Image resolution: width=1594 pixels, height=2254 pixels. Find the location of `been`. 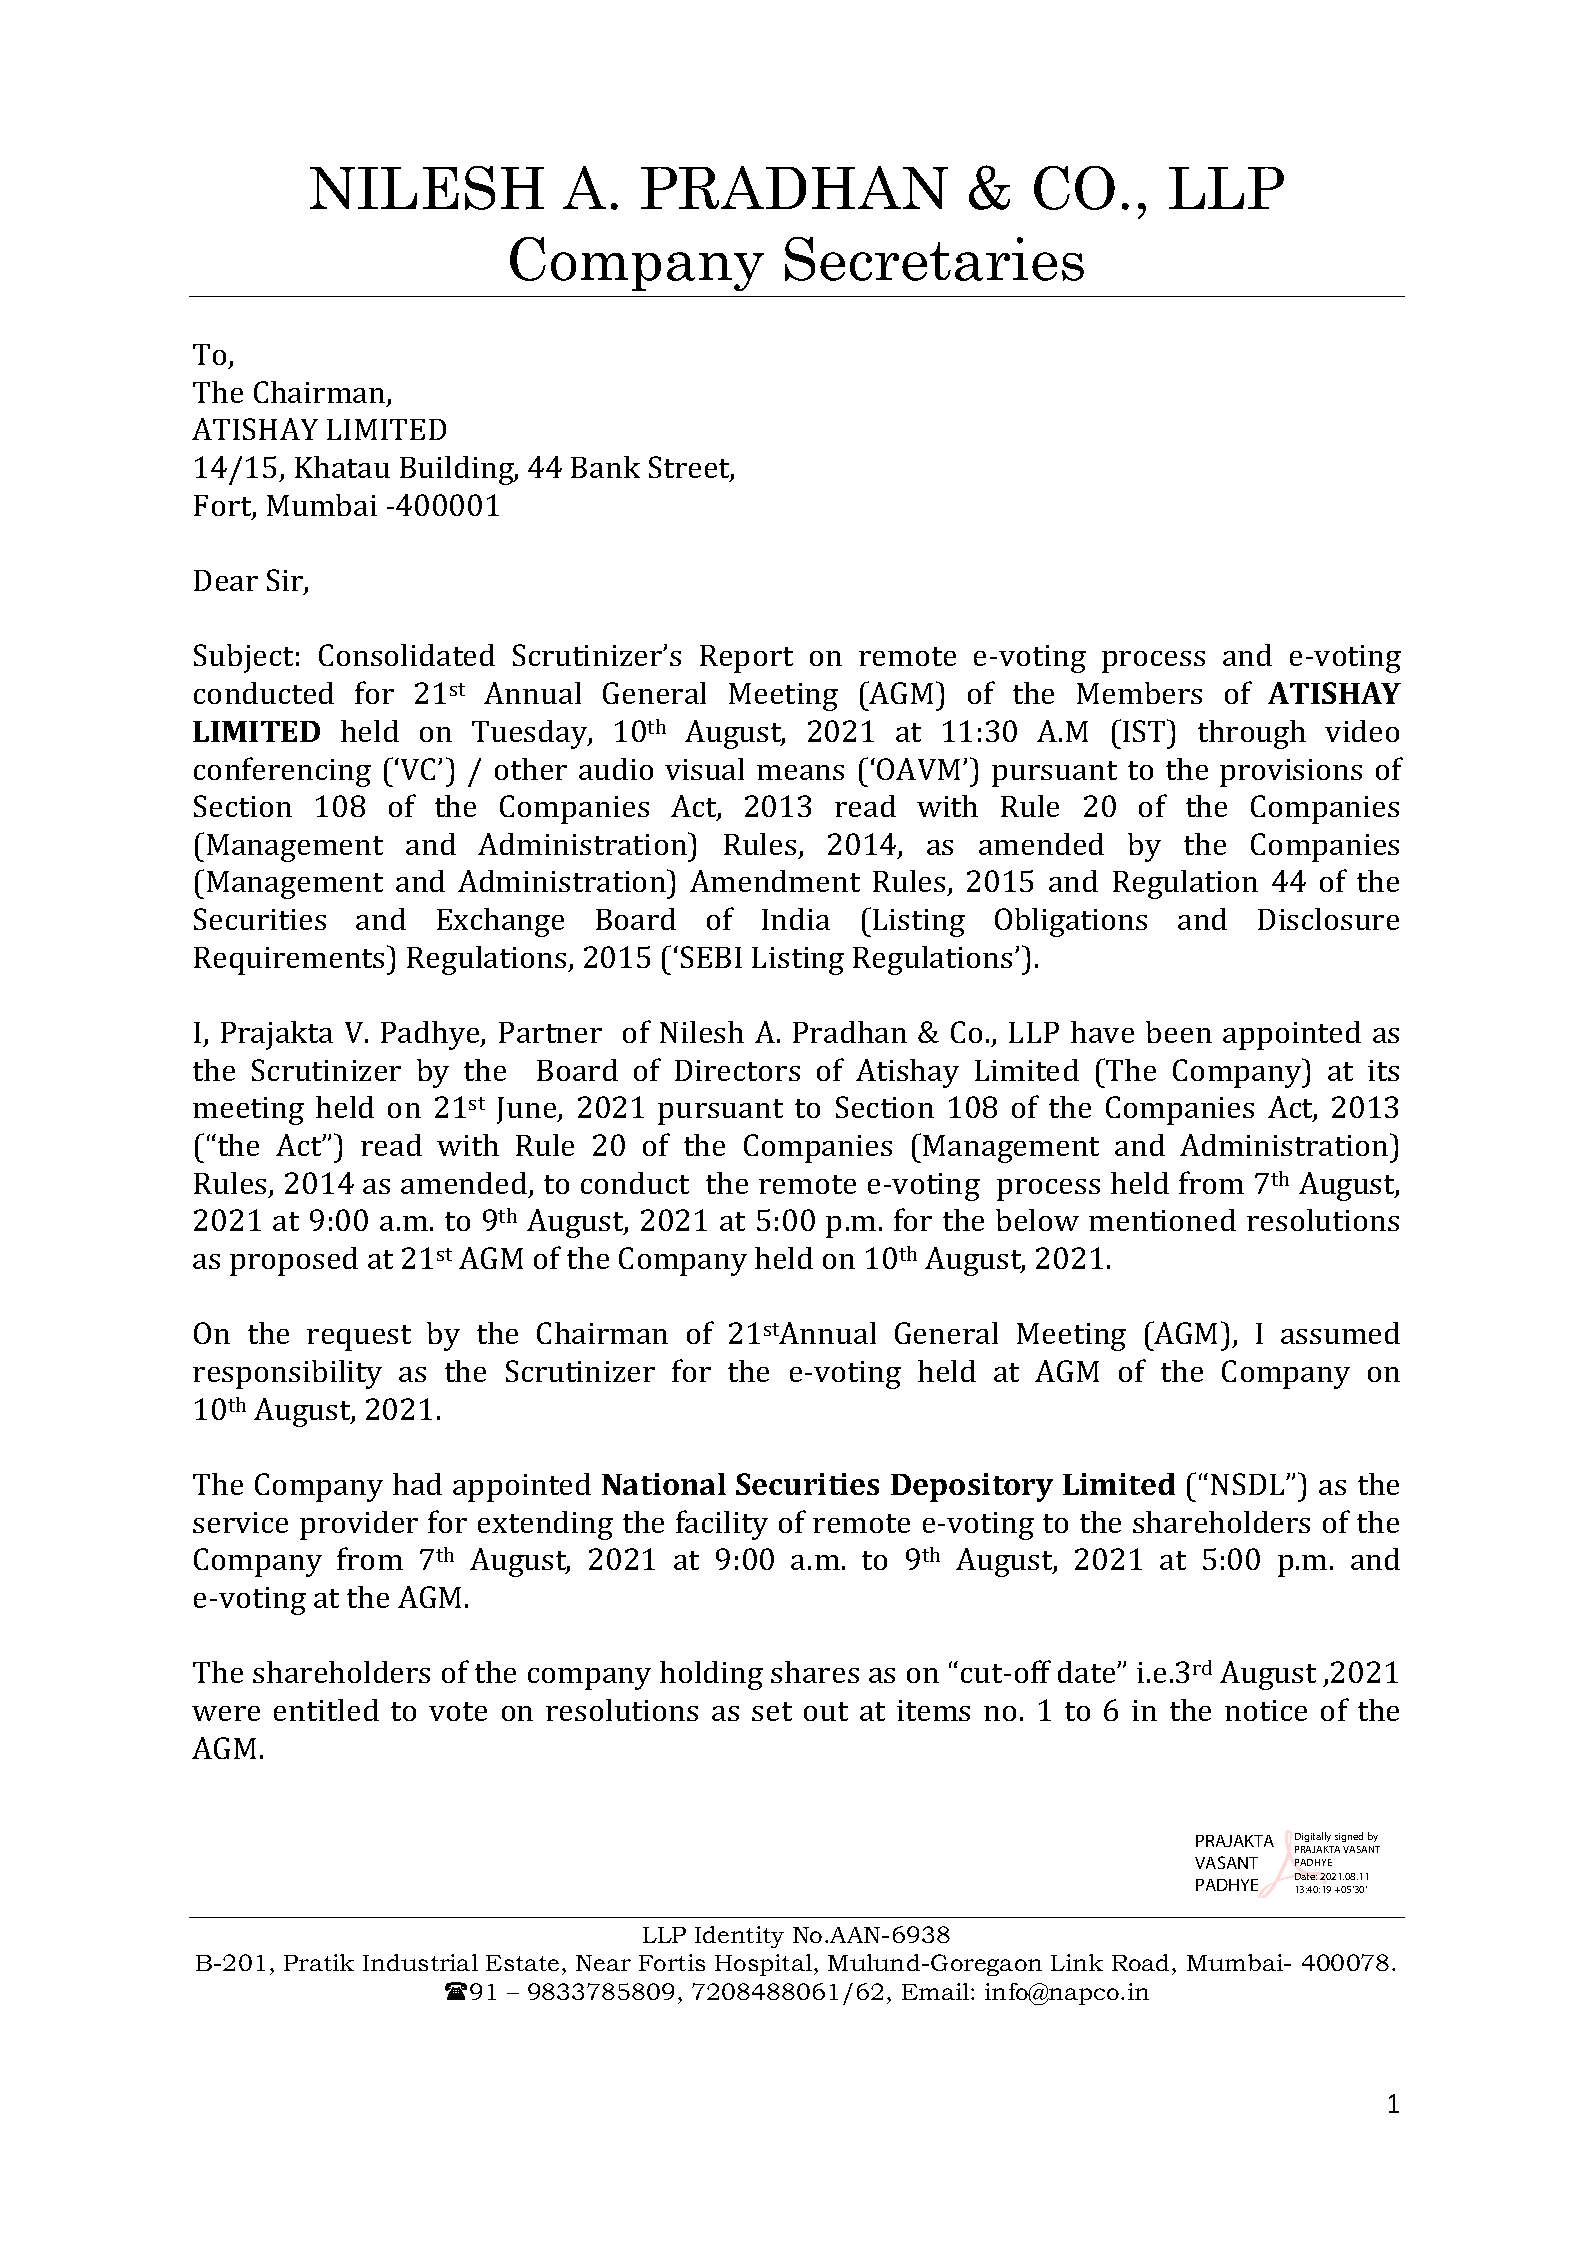

been is located at coordinates (1179, 1032).
